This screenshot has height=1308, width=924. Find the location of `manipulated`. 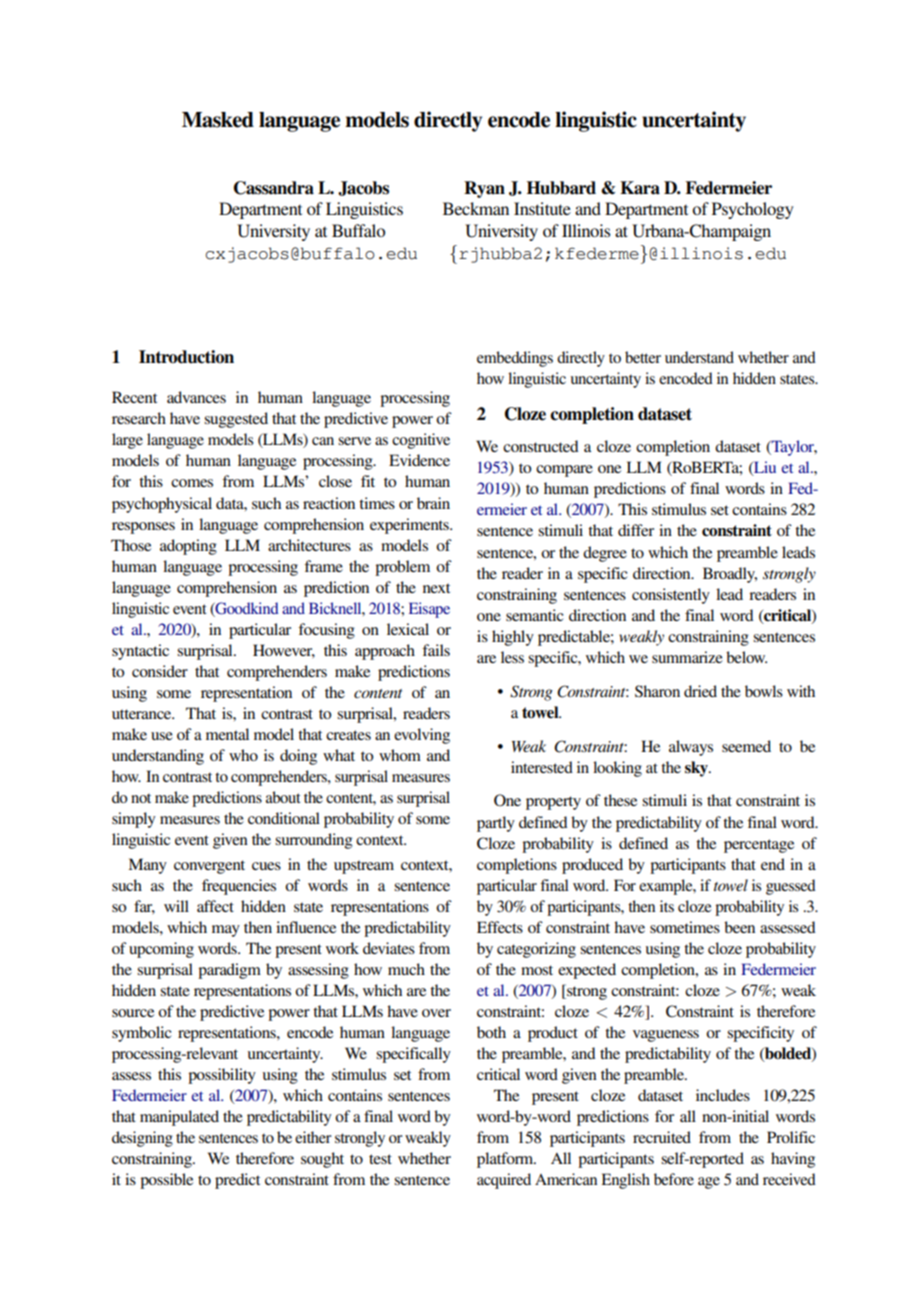

manipulated is located at coordinates (179, 1118).
